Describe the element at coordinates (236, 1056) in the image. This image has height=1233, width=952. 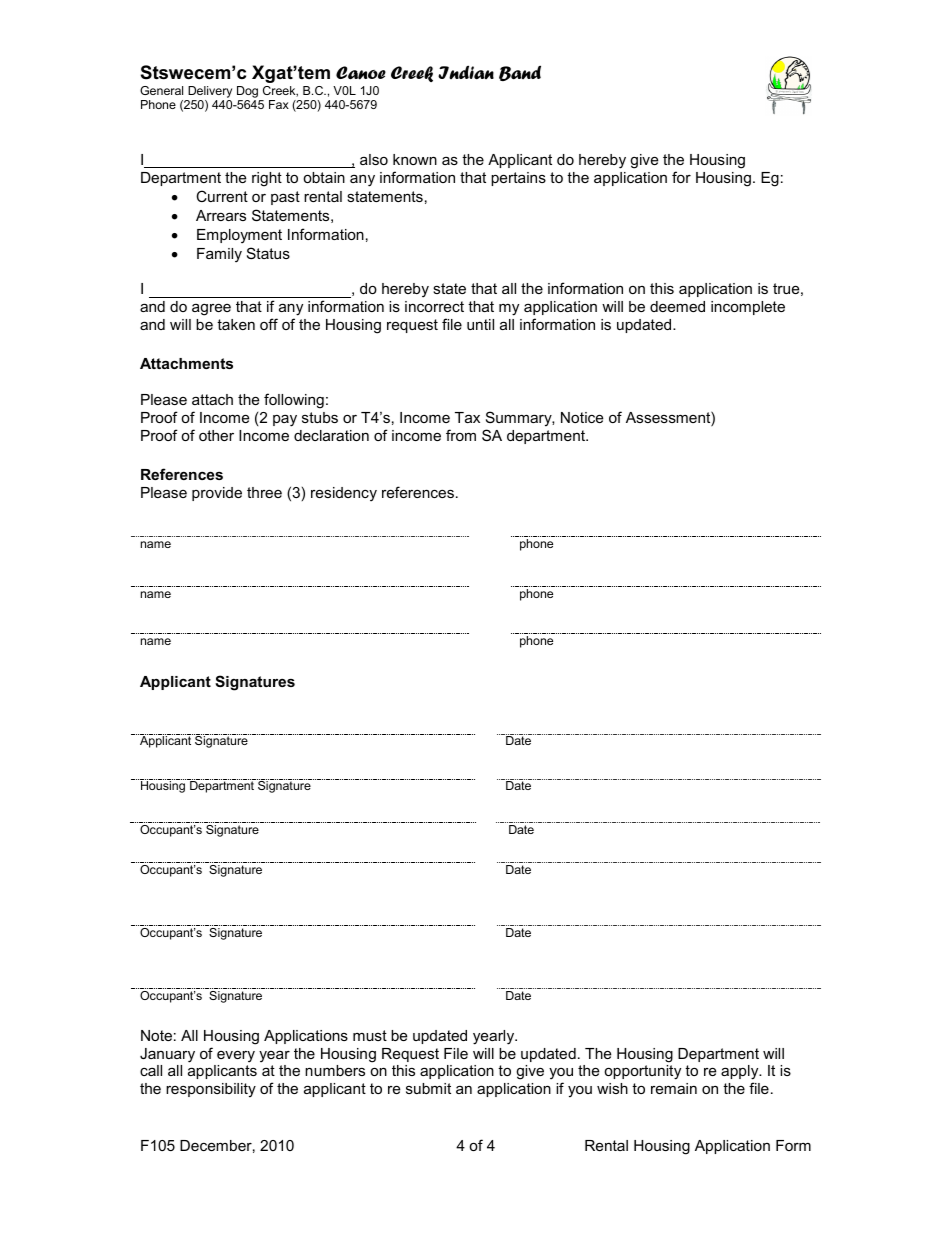
I see `every` at that location.
